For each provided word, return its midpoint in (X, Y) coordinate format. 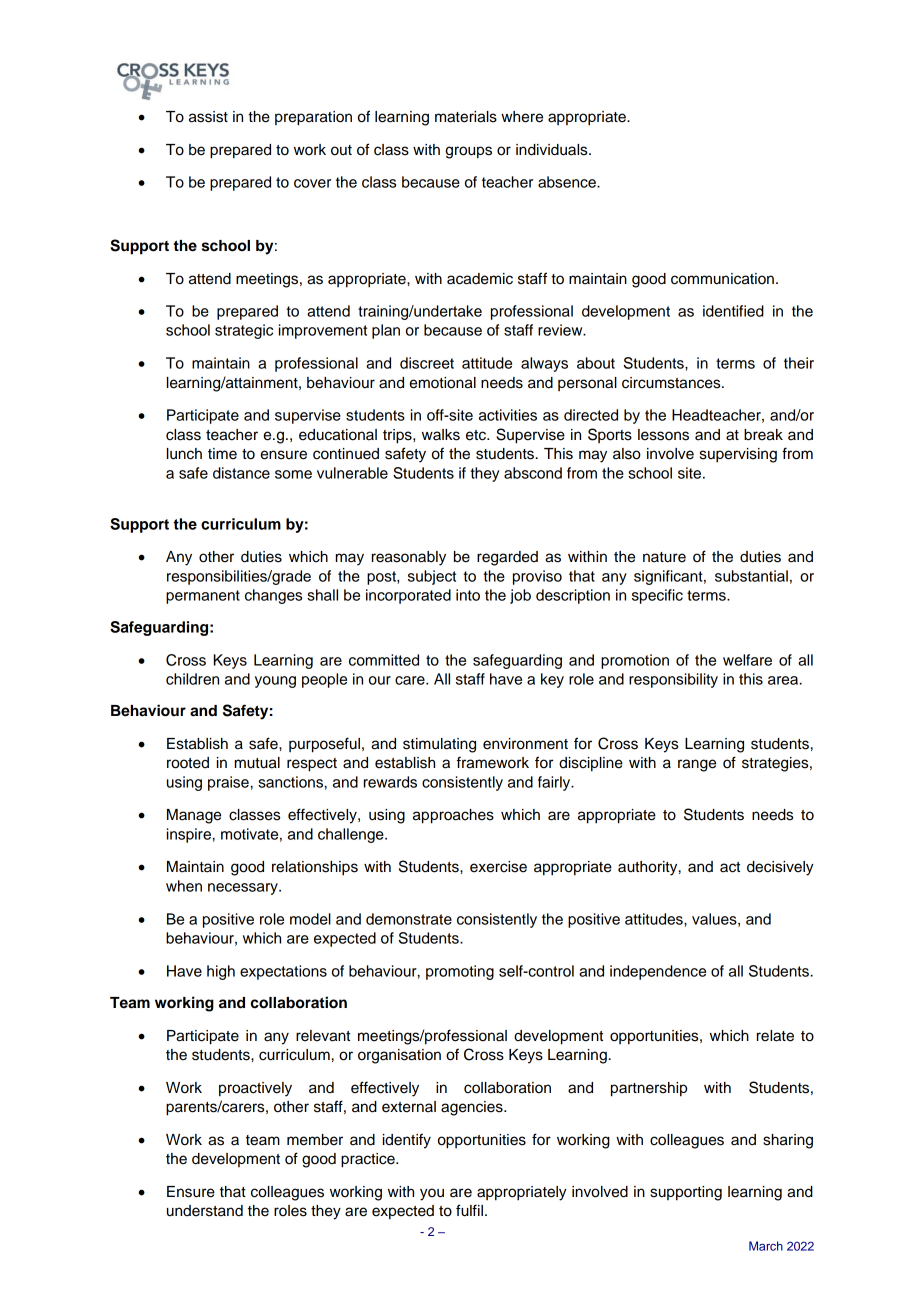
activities (508, 415)
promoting (460, 972)
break (763, 435)
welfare (747, 660)
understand (205, 1211)
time (222, 454)
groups (468, 152)
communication (722, 279)
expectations (283, 972)
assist (208, 117)
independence (658, 972)
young (275, 682)
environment (525, 744)
